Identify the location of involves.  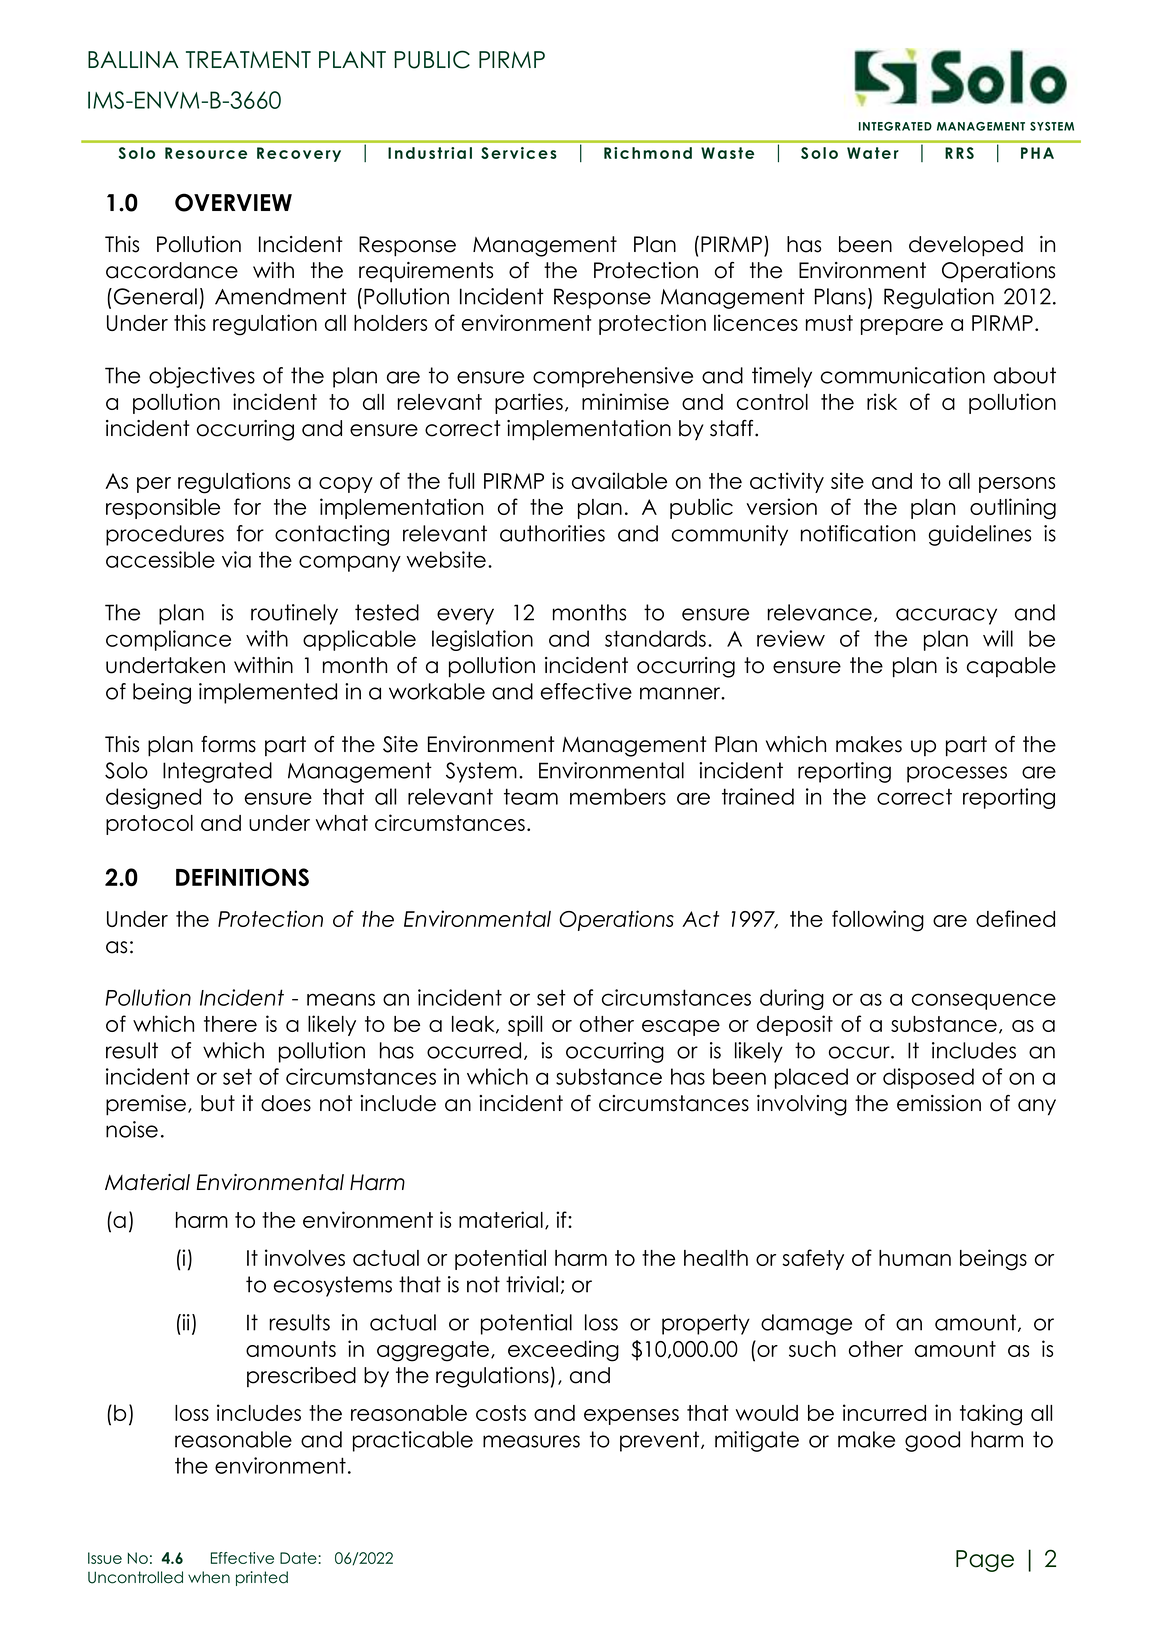
(305, 1257).
